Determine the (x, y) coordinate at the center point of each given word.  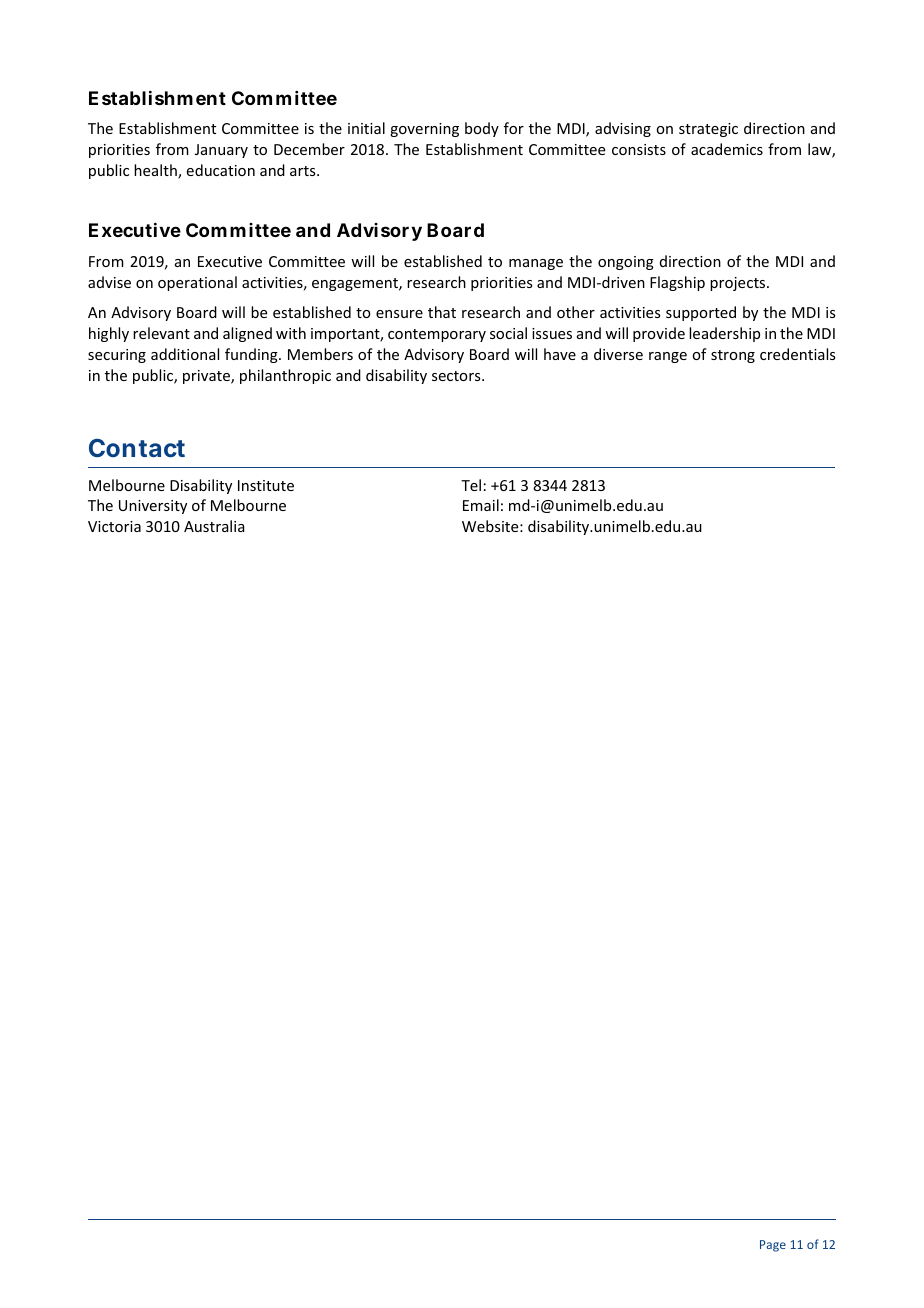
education (221, 170)
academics (727, 149)
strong (733, 356)
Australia (214, 526)
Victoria (114, 526)
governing (424, 130)
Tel (471, 485)
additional (185, 354)
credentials (797, 354)
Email (481, 505)
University (153, 507)
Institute (266, 485)
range (668, 357)
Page (773, 1246)
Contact (137, 448)
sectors (457, 376)
